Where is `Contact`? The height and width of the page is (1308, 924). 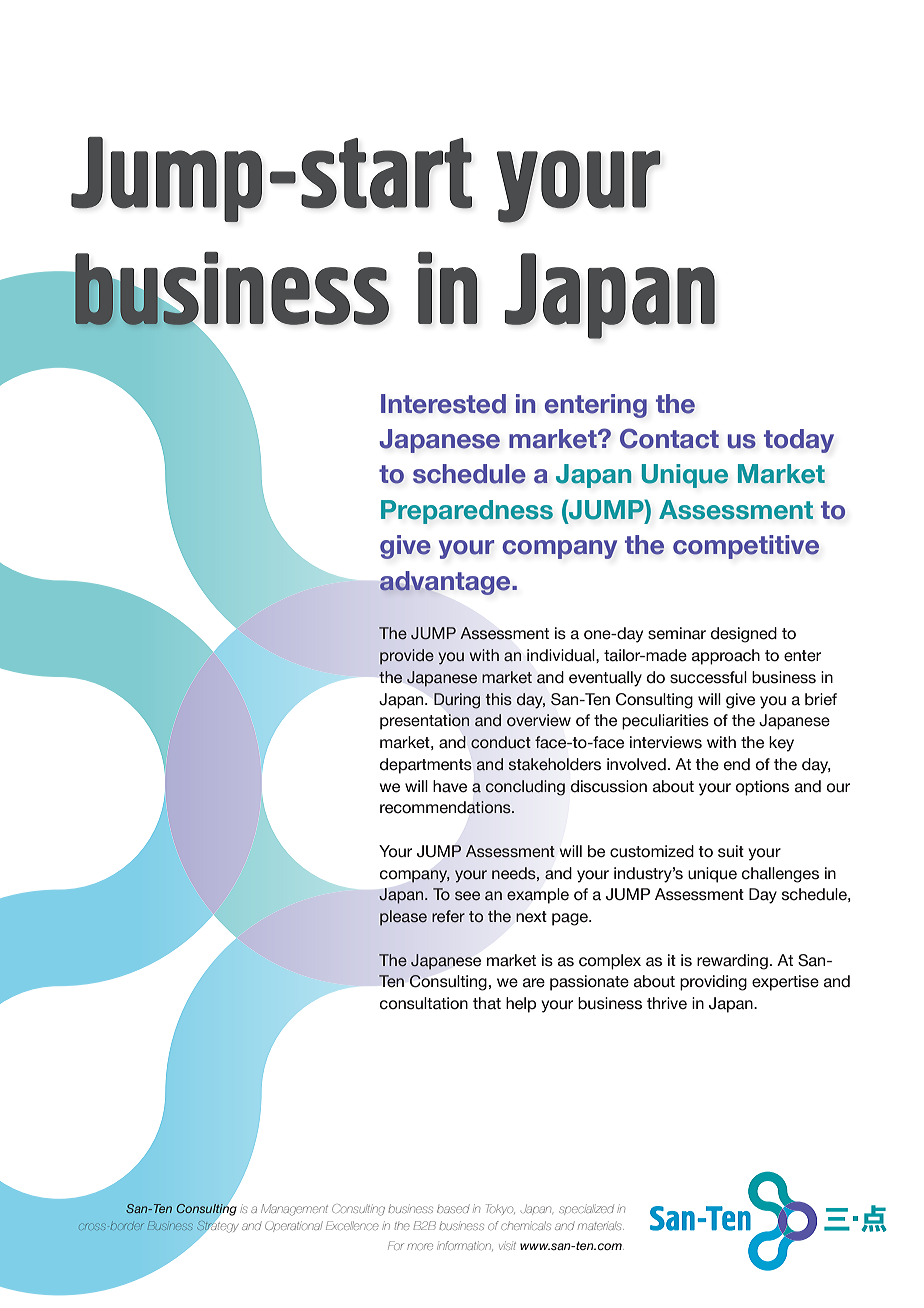 Contact is located at coordinates (669, 438).
